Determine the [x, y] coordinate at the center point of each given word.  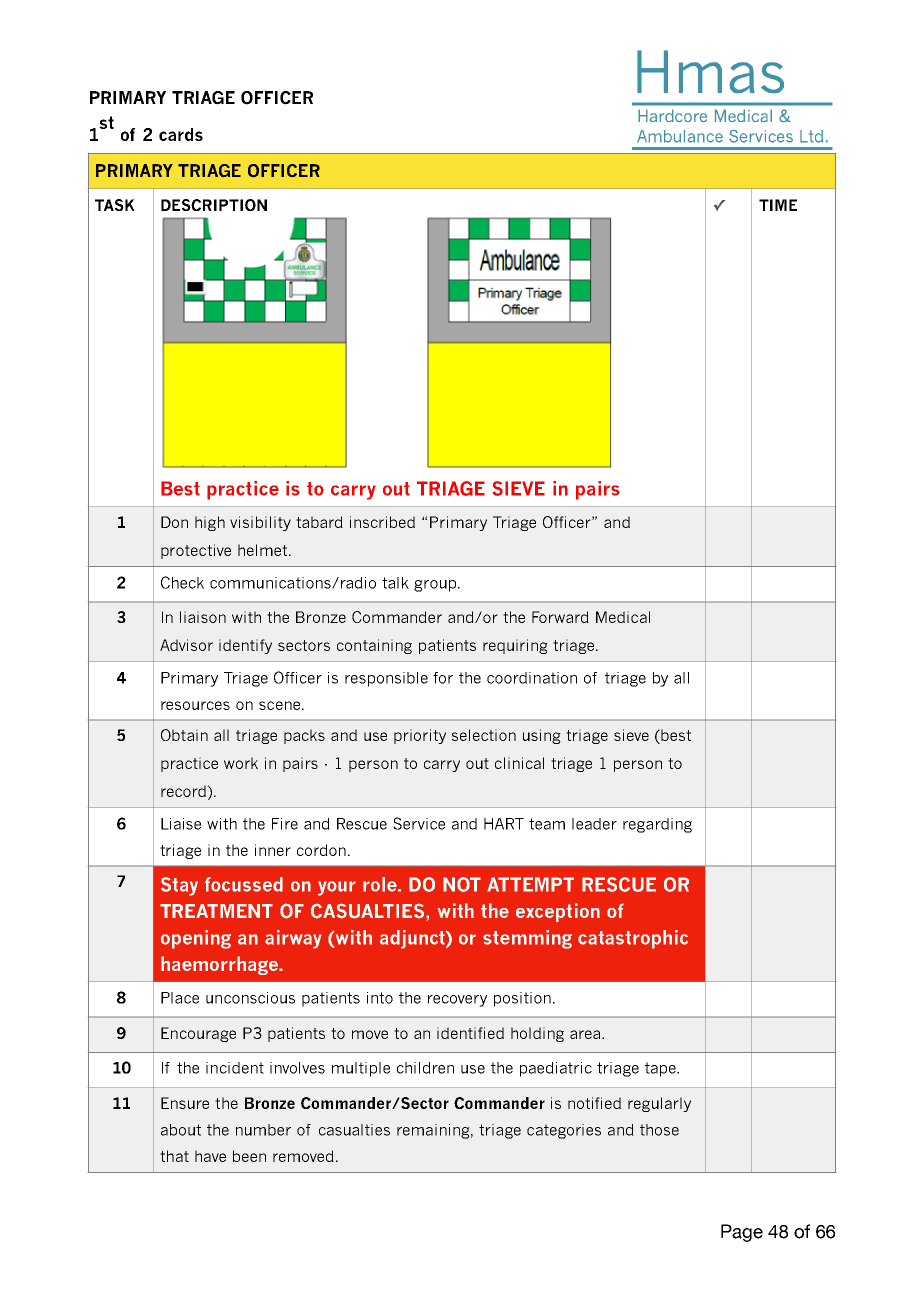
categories [564, 1131]
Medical [623, 617]
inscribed [382, 522]
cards [181, 134]
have [210, 1156]
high [210, 523]
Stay [179, 886]
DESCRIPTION [214, 205]
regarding [657, 825]
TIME [778, 205]
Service [419, 823]
